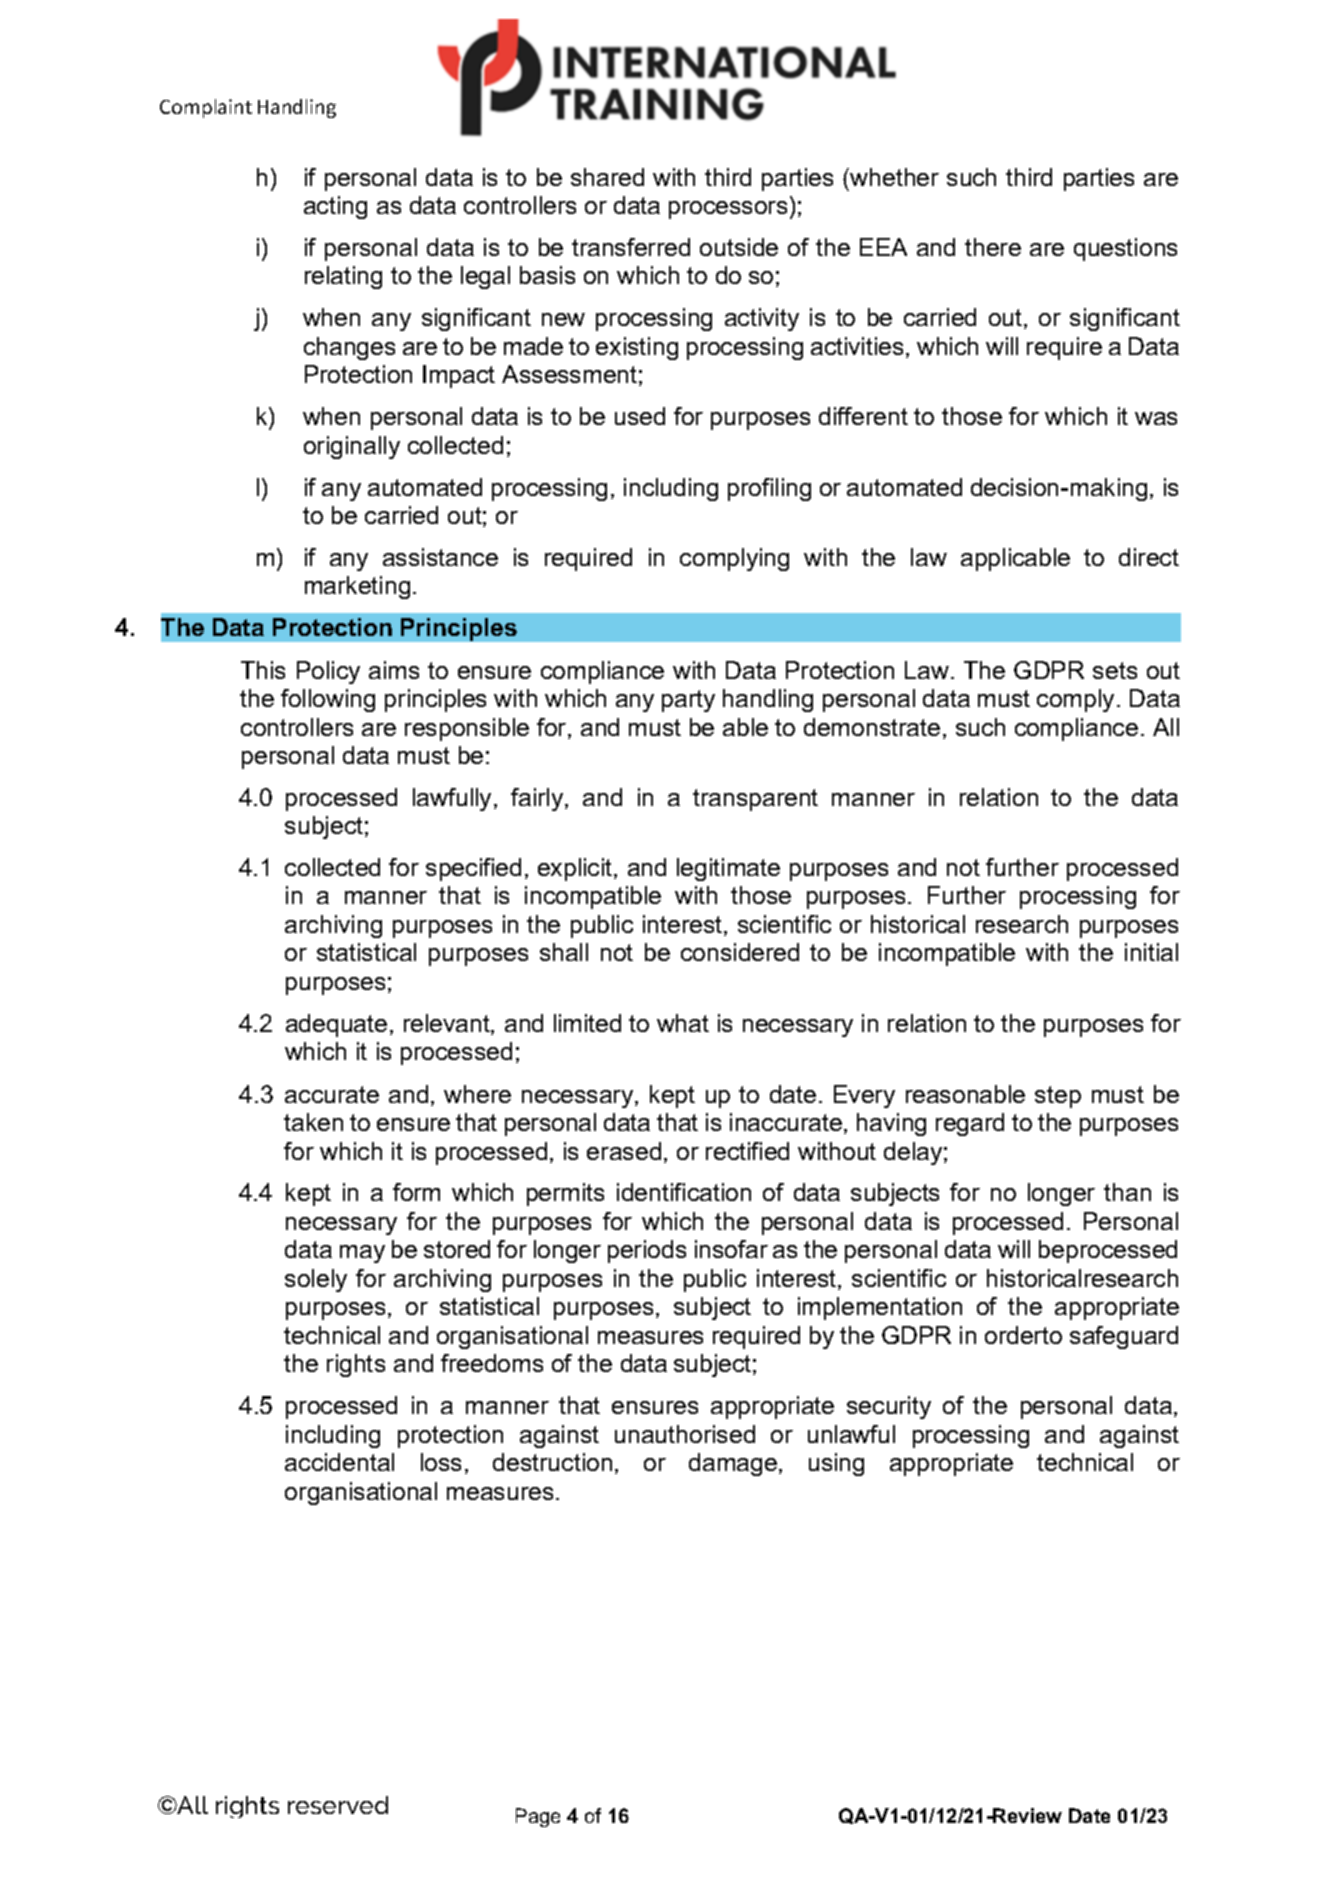  Describe the element at coordinates (993, 247) in the page. I see `there` at that location.
